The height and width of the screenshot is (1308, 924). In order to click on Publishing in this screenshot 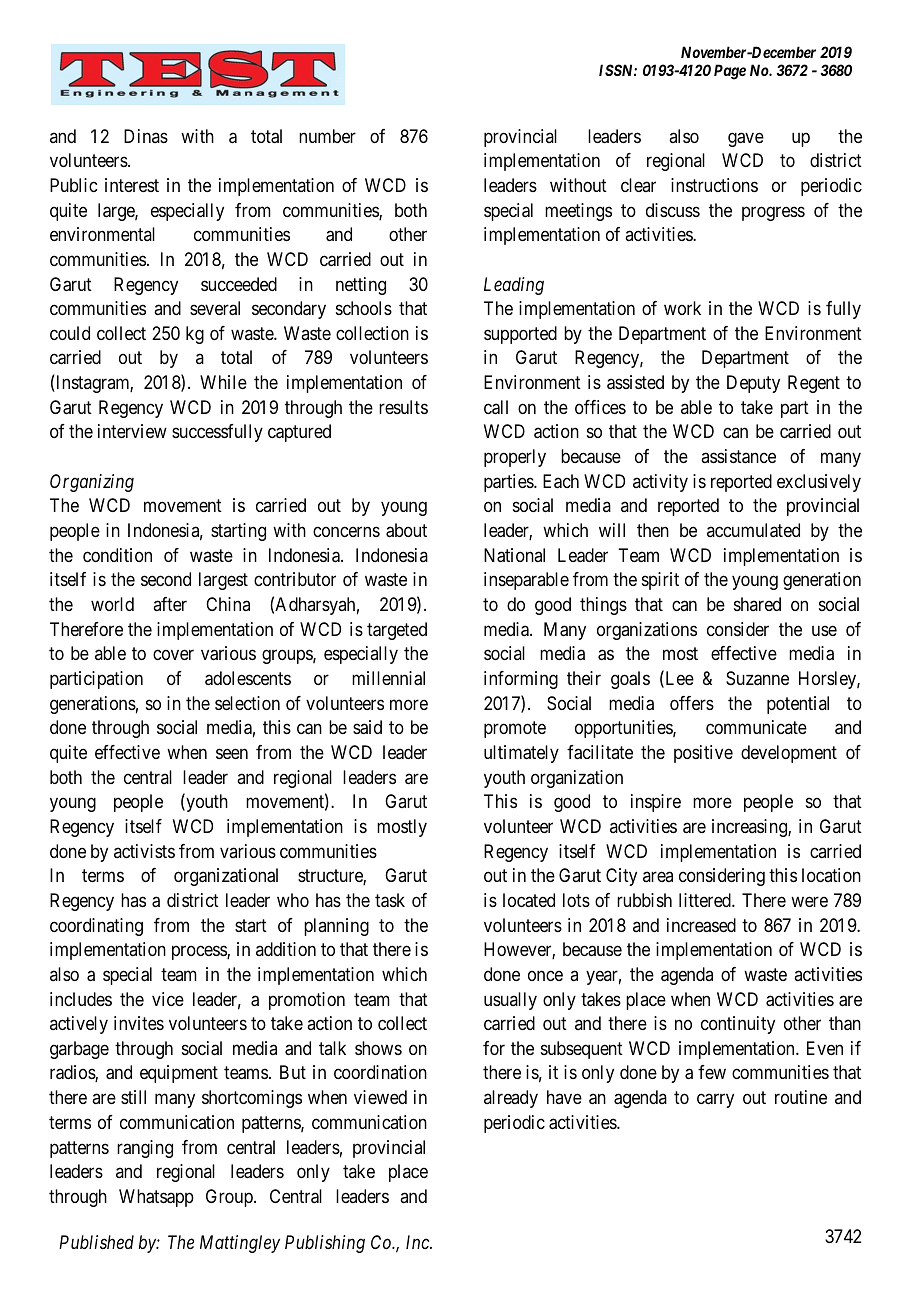, I will do `click(325, 1244)`.
